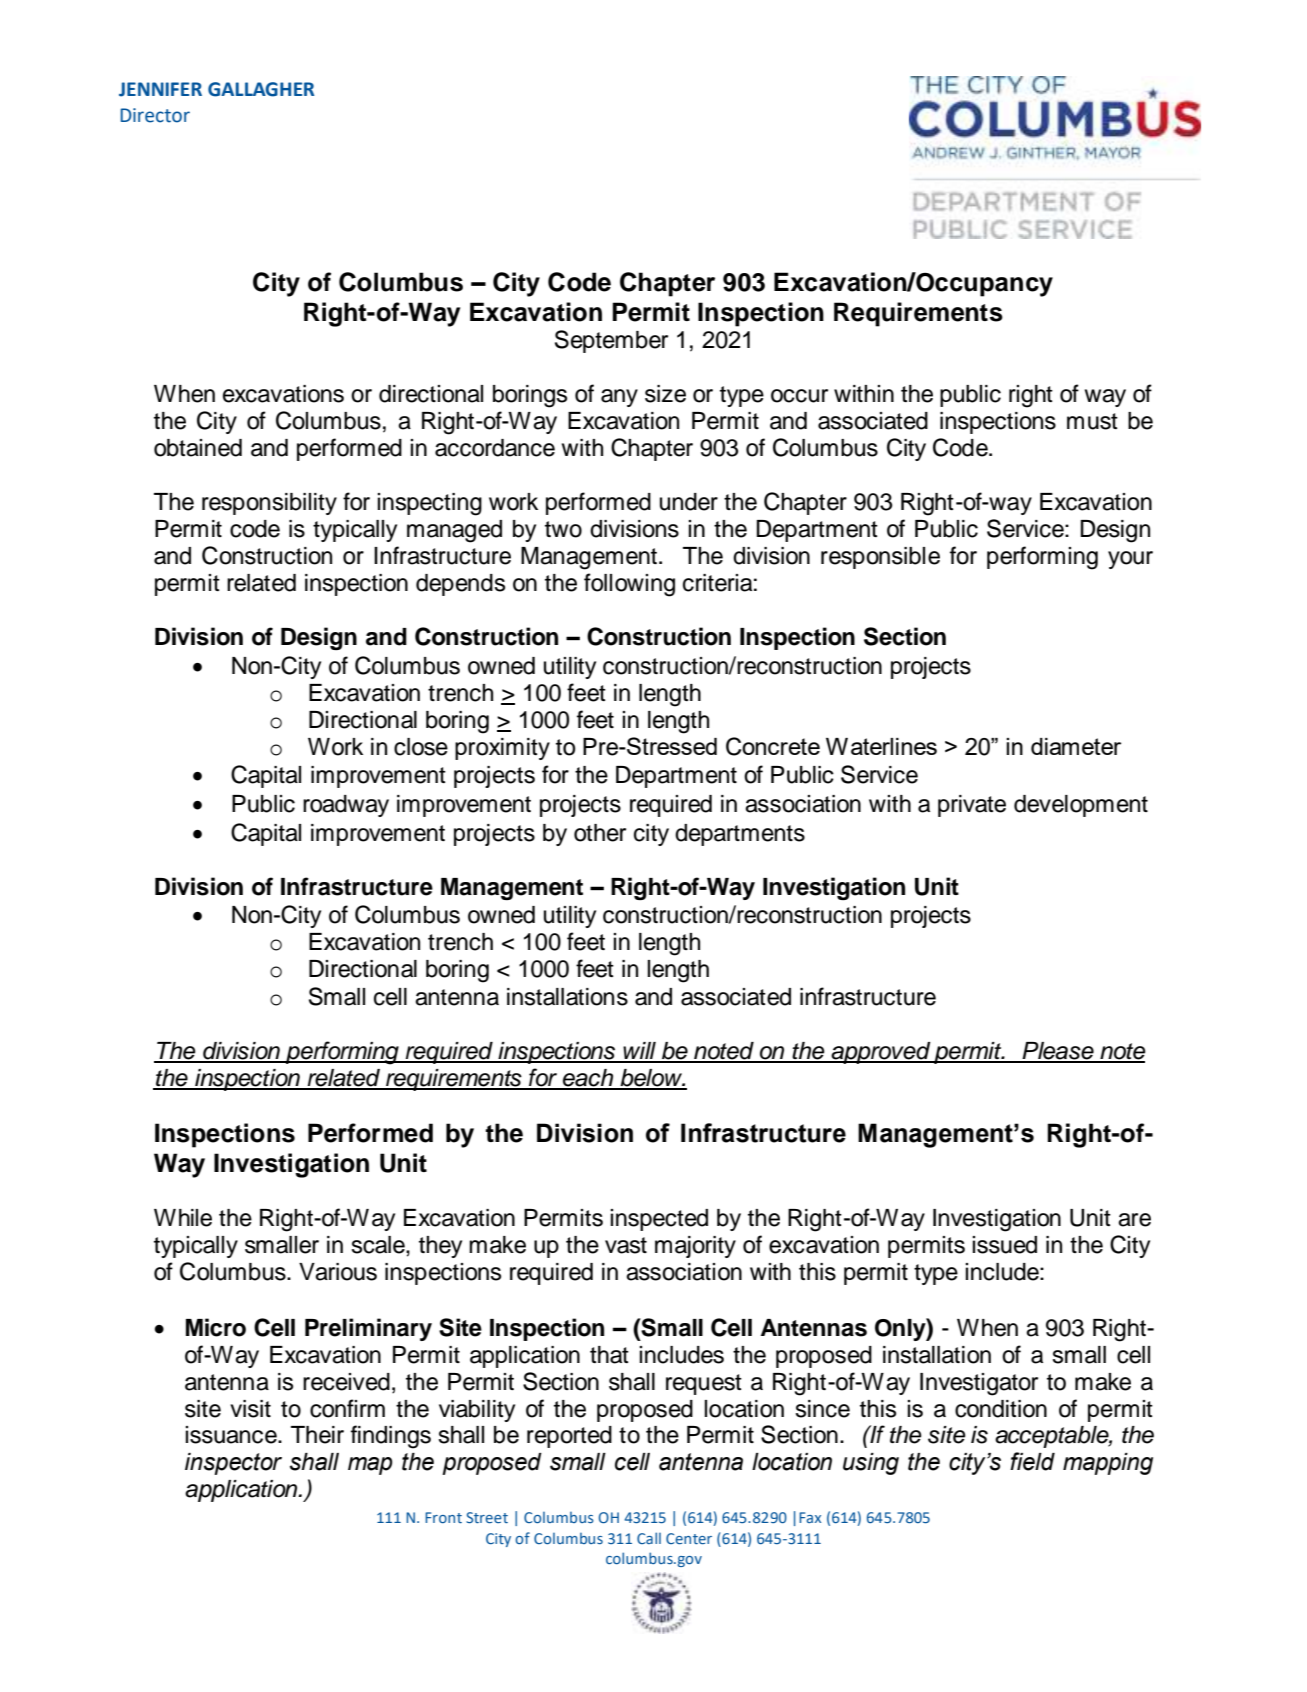  Describe the element at coordinates (261, 89) in the screenshot. I see `GALLAGHER` at that location.
